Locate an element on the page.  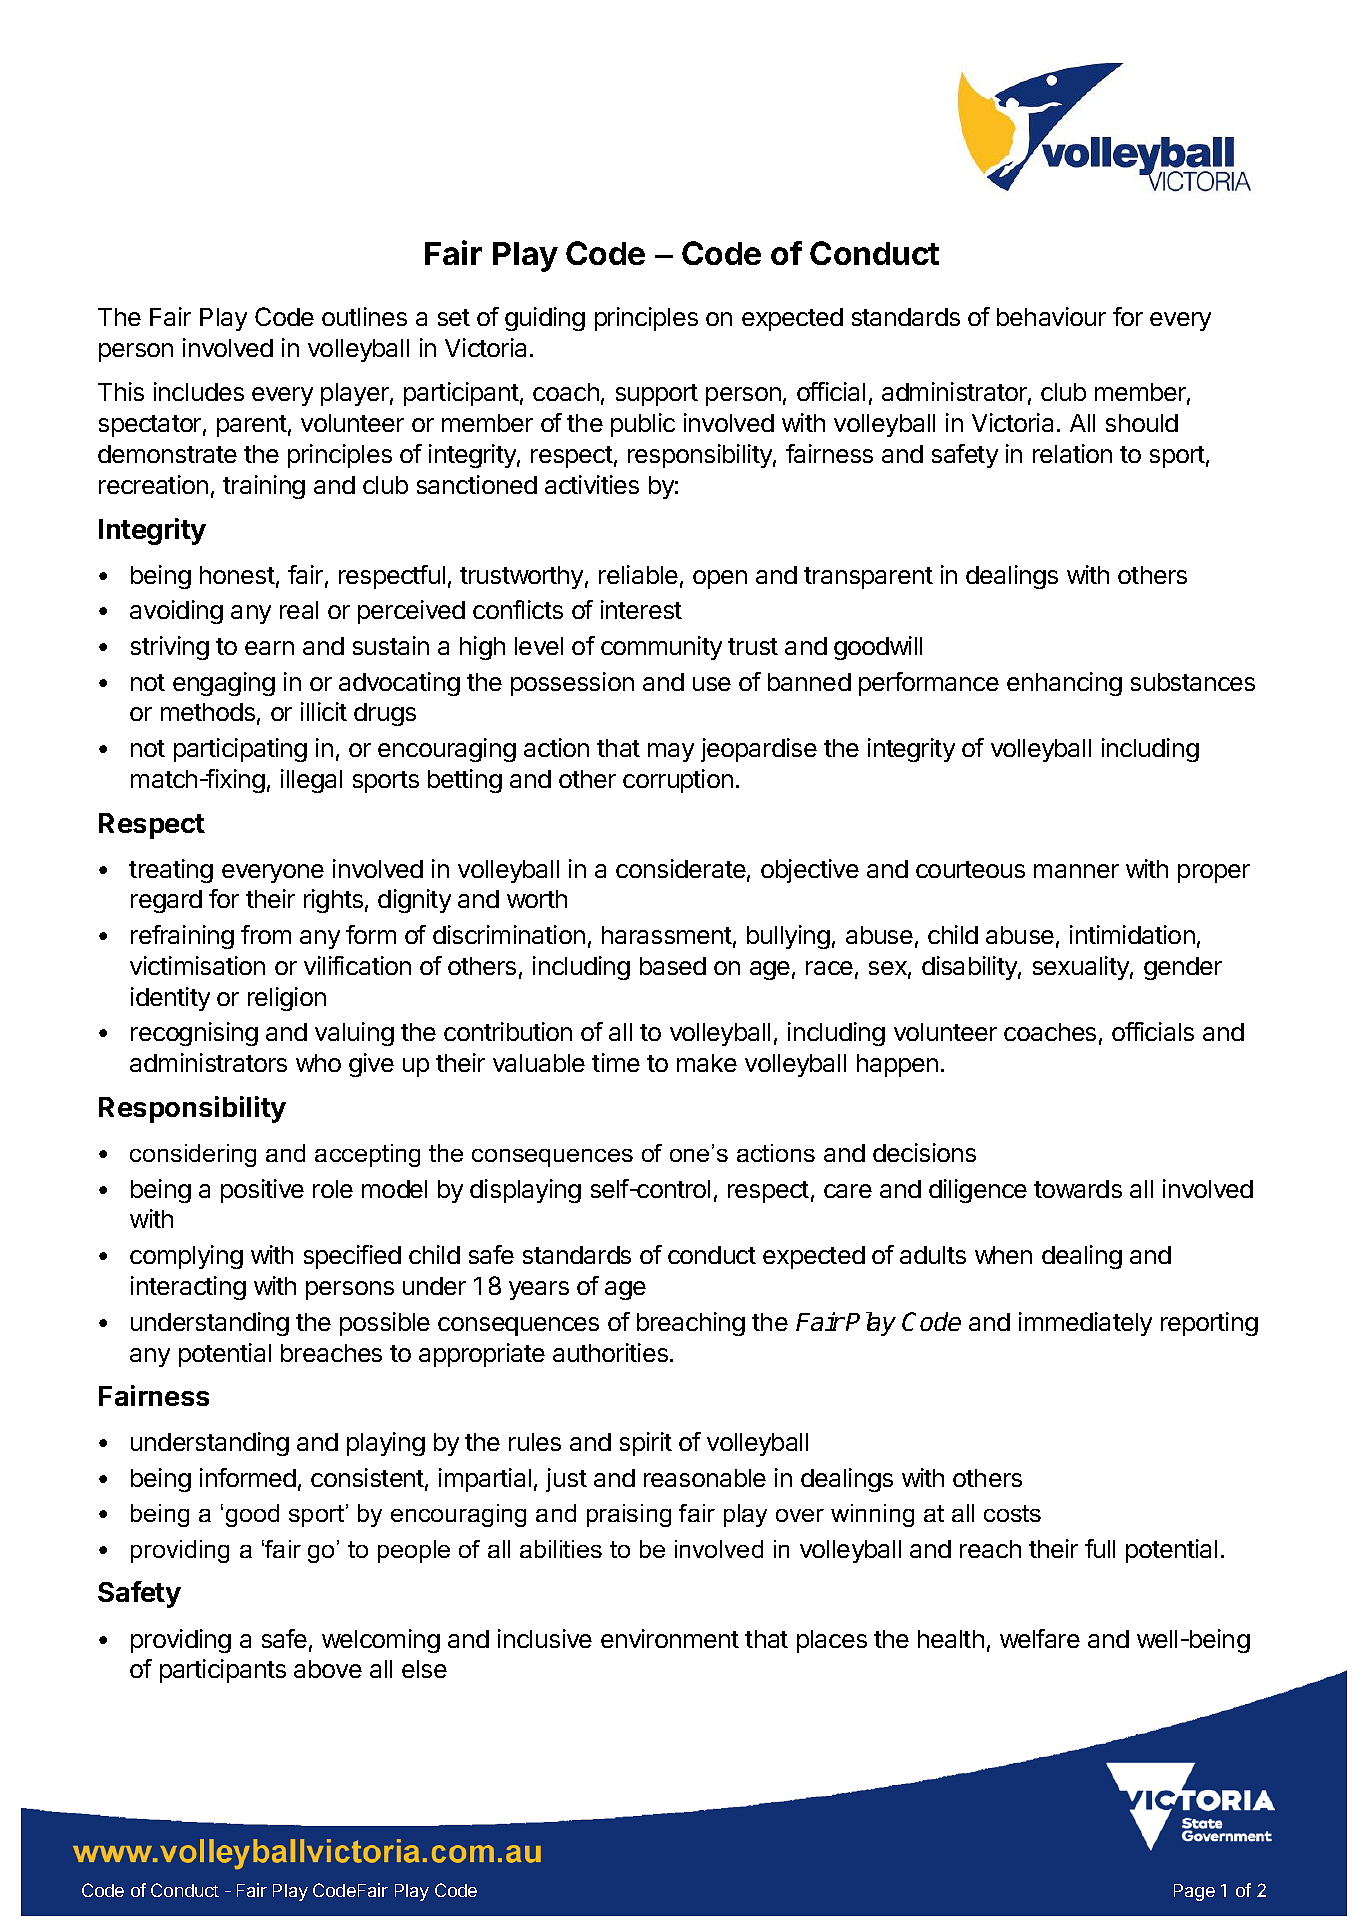
who is located at coordinates (318, 1063).
